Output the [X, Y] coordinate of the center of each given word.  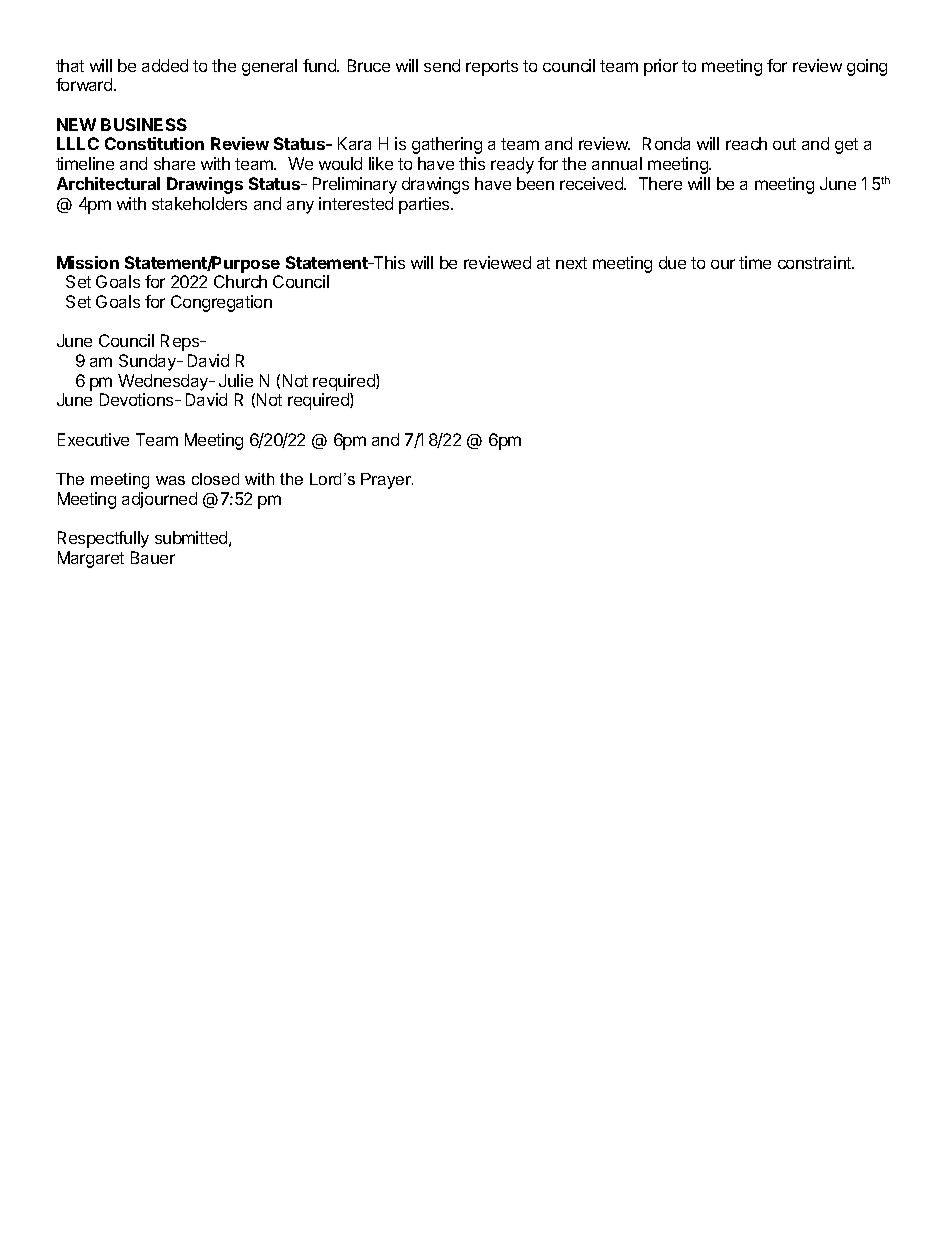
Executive [93, 439]
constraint [816, 262]
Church [240, 281]
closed [215, 479]
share [174, 163]
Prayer [387, 481]
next [571, 263]
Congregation [221, 303]
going [867, 67]
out [784, 144]
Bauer [153, 557]
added [165, 65]
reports [492, 68]
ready [512, 165]
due [672, 262]
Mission [88, 262]
